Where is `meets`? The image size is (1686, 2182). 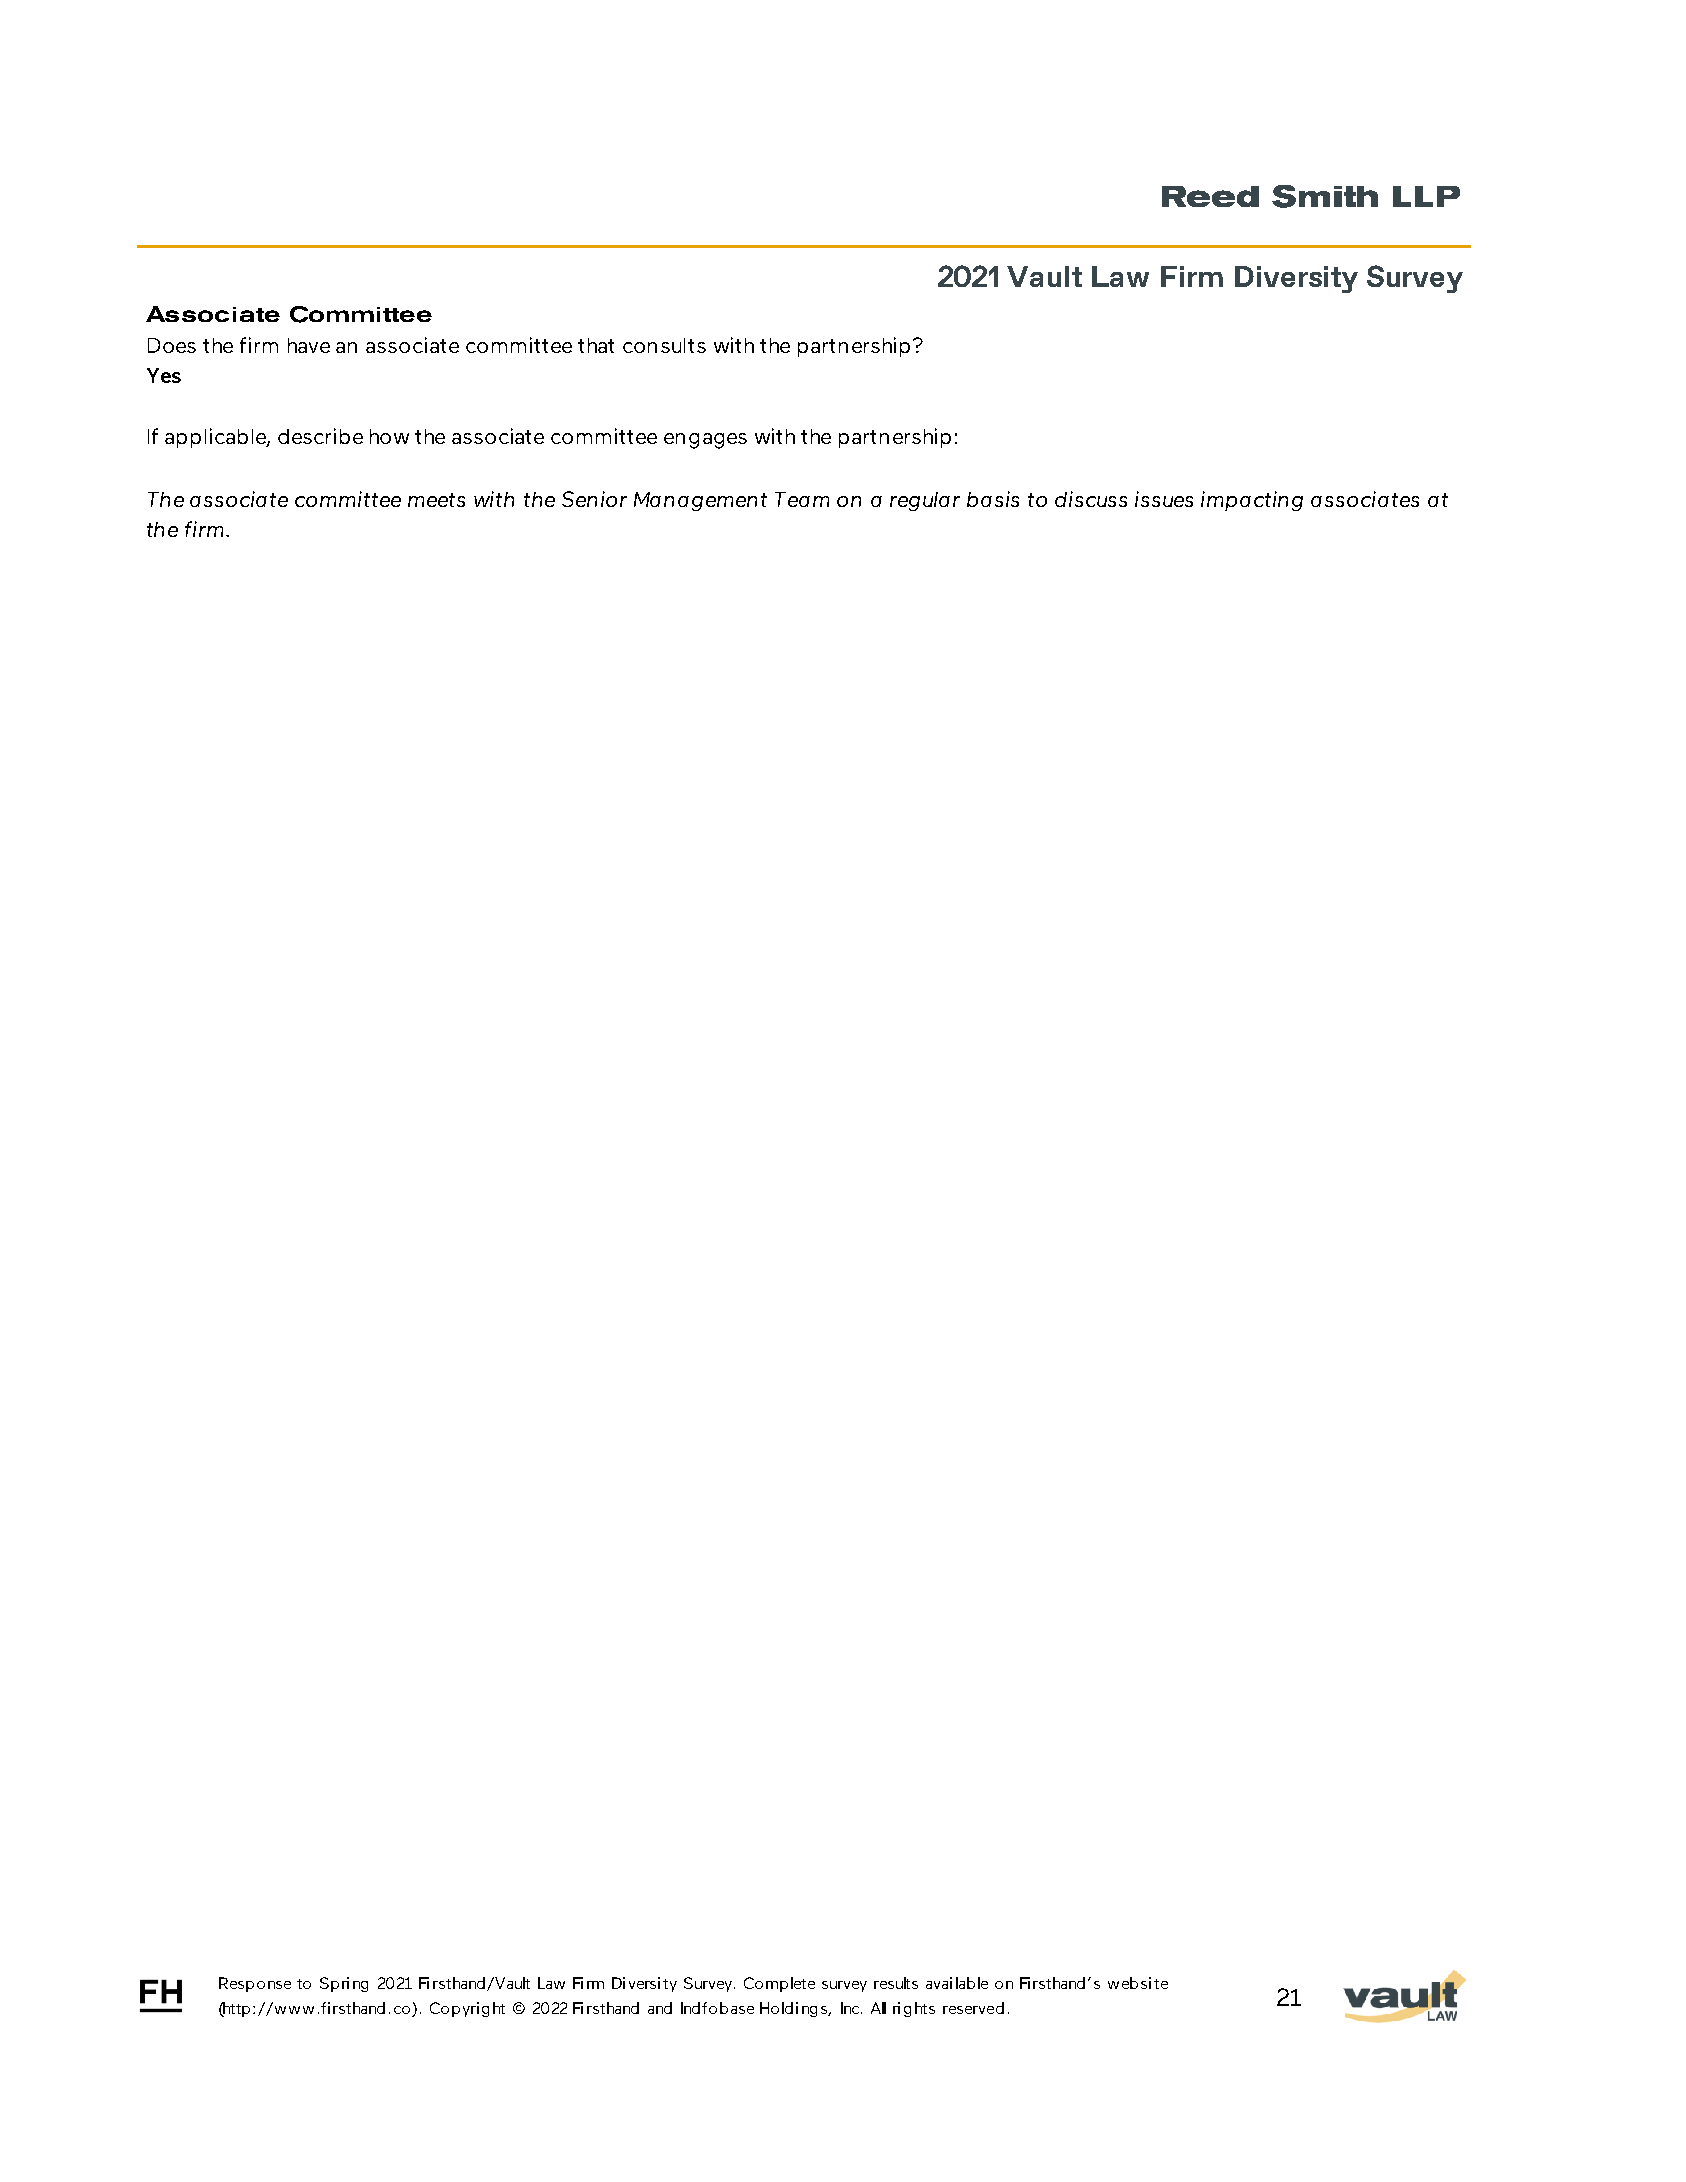
meets is located at coordinates (436, 500).
